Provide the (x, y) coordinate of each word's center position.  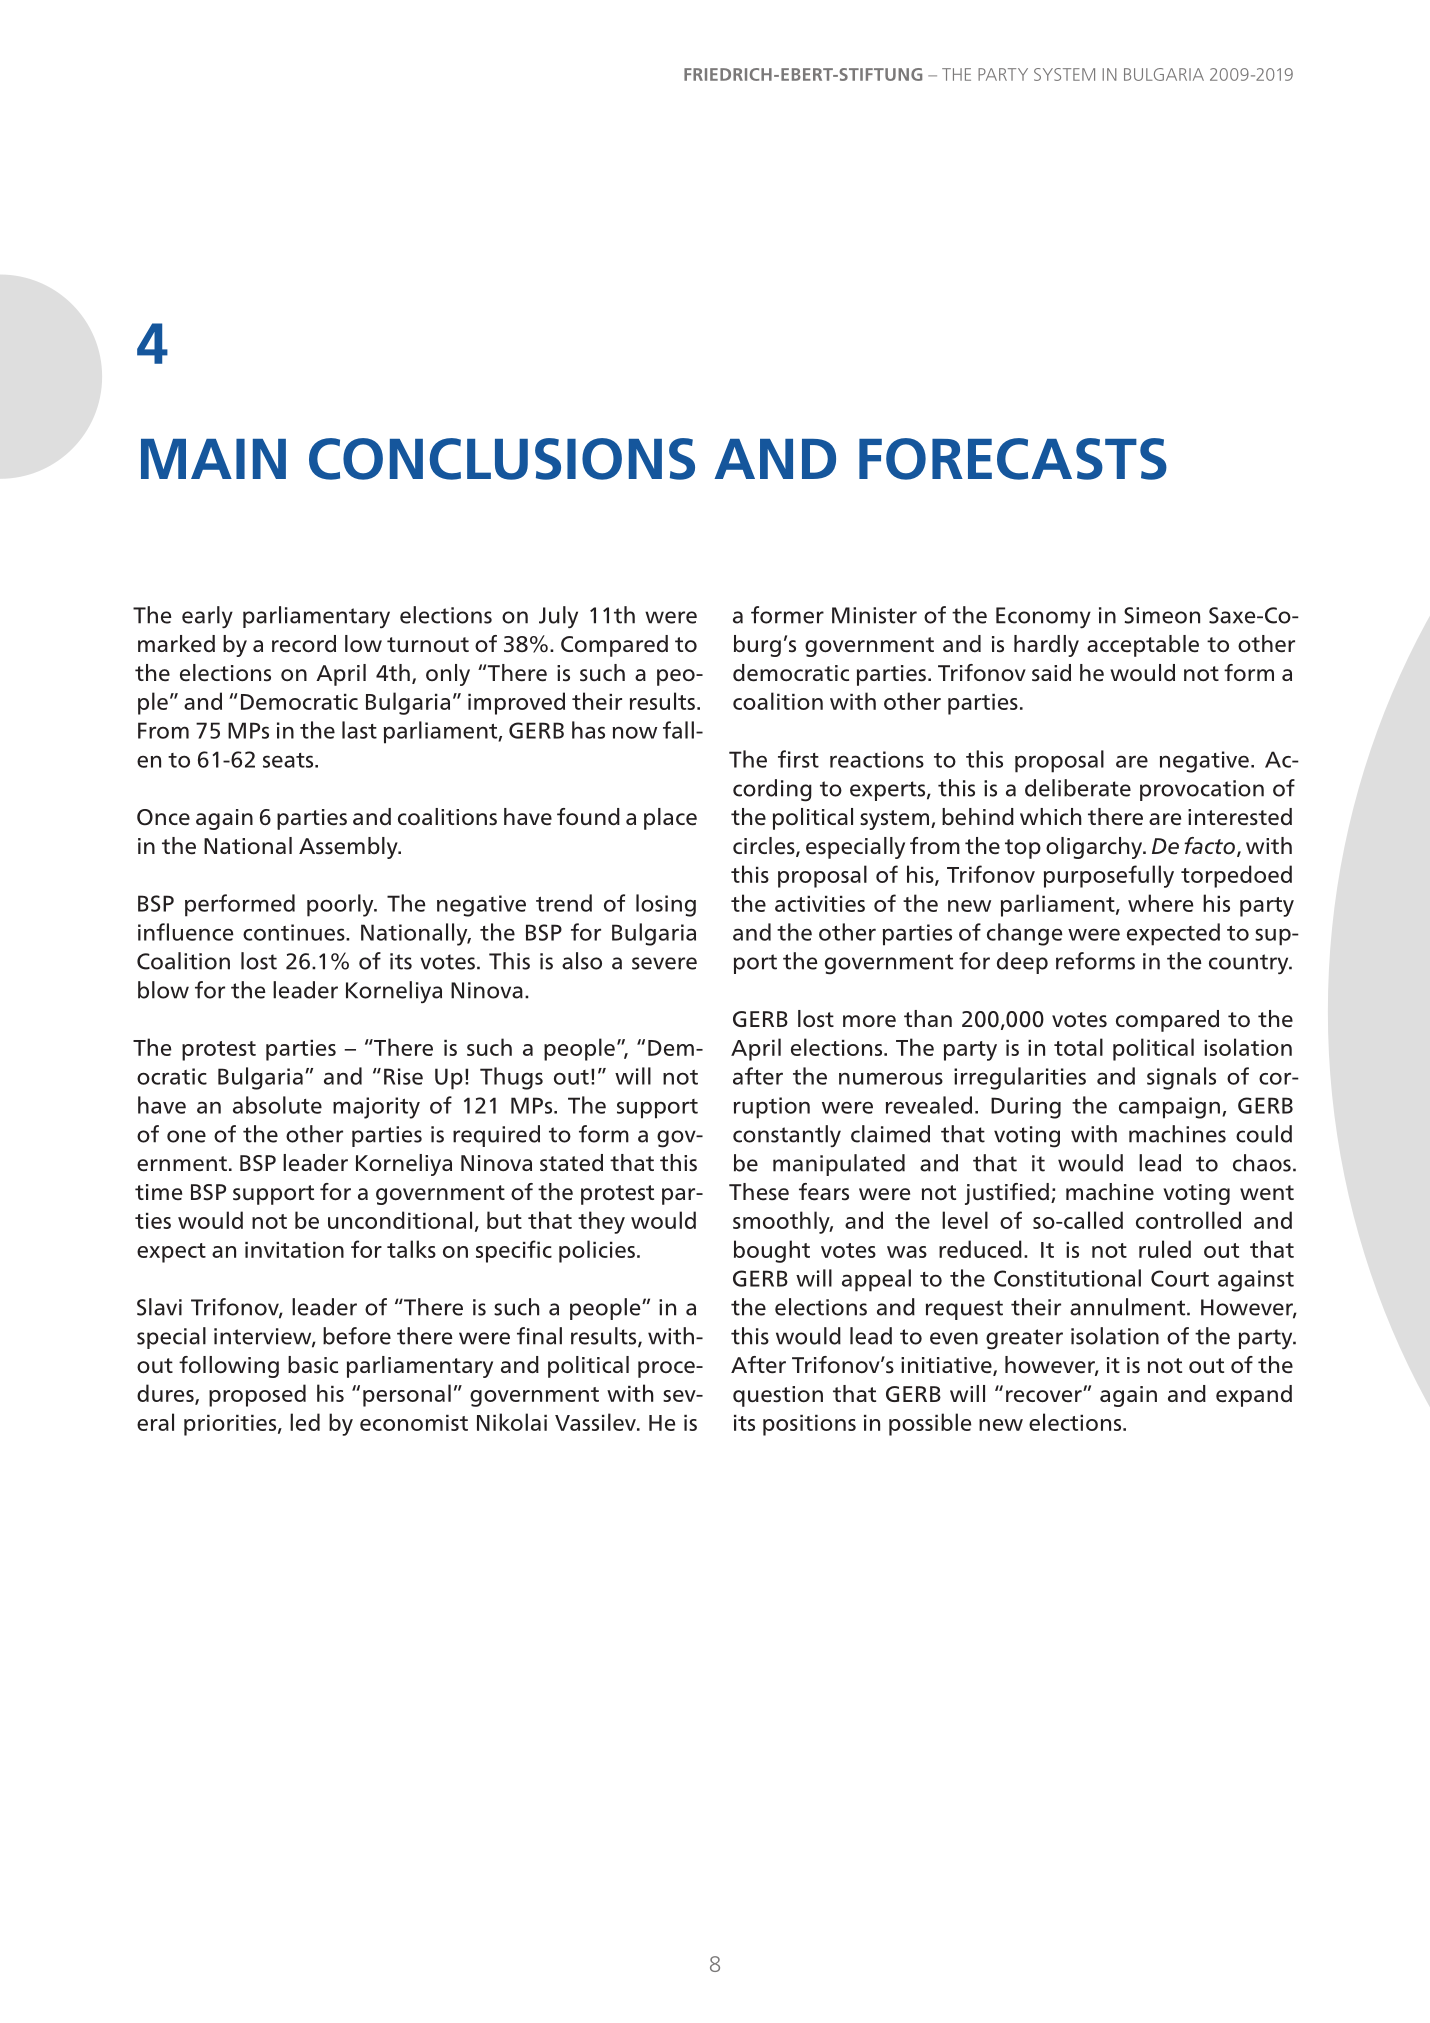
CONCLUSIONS (502, 459)
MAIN (213, 459)
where (1160, 903)
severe (664, 963)
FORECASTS (1013, 459)
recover (1045, 1396)
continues (295, 932)
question (778, 1396)
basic (313, 1365)
